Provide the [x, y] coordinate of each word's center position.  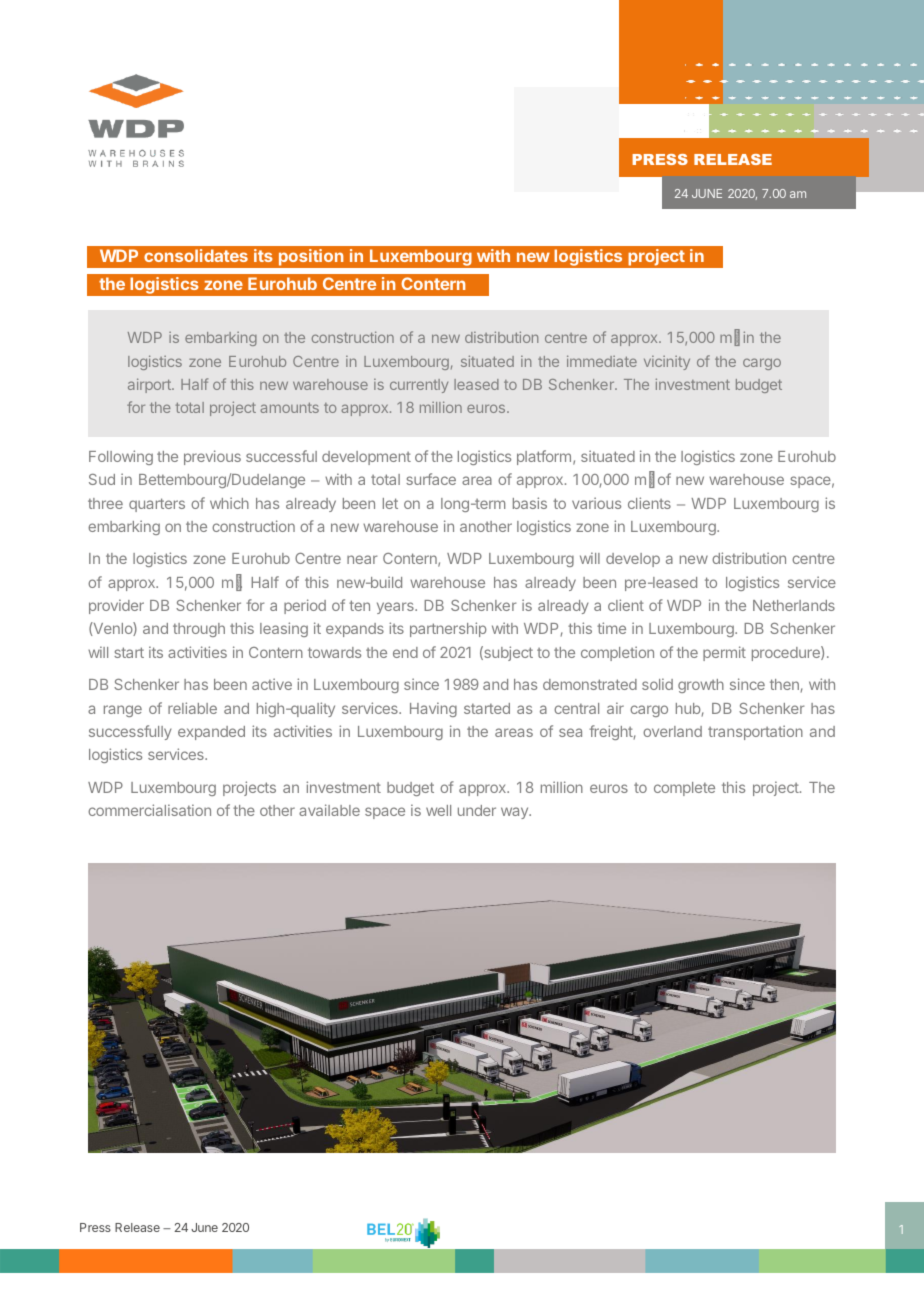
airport [150, 385]
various [596, 503]
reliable [192, 708]
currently [419, 386]
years [396, 608]
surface [431, 479]
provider [116, 606]
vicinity [667, 363]
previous [212, 457]
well [438, 810]
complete [684, 789]
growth [701, 686]
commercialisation [149, 810]
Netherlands [794, 605]
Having [433, 709]
